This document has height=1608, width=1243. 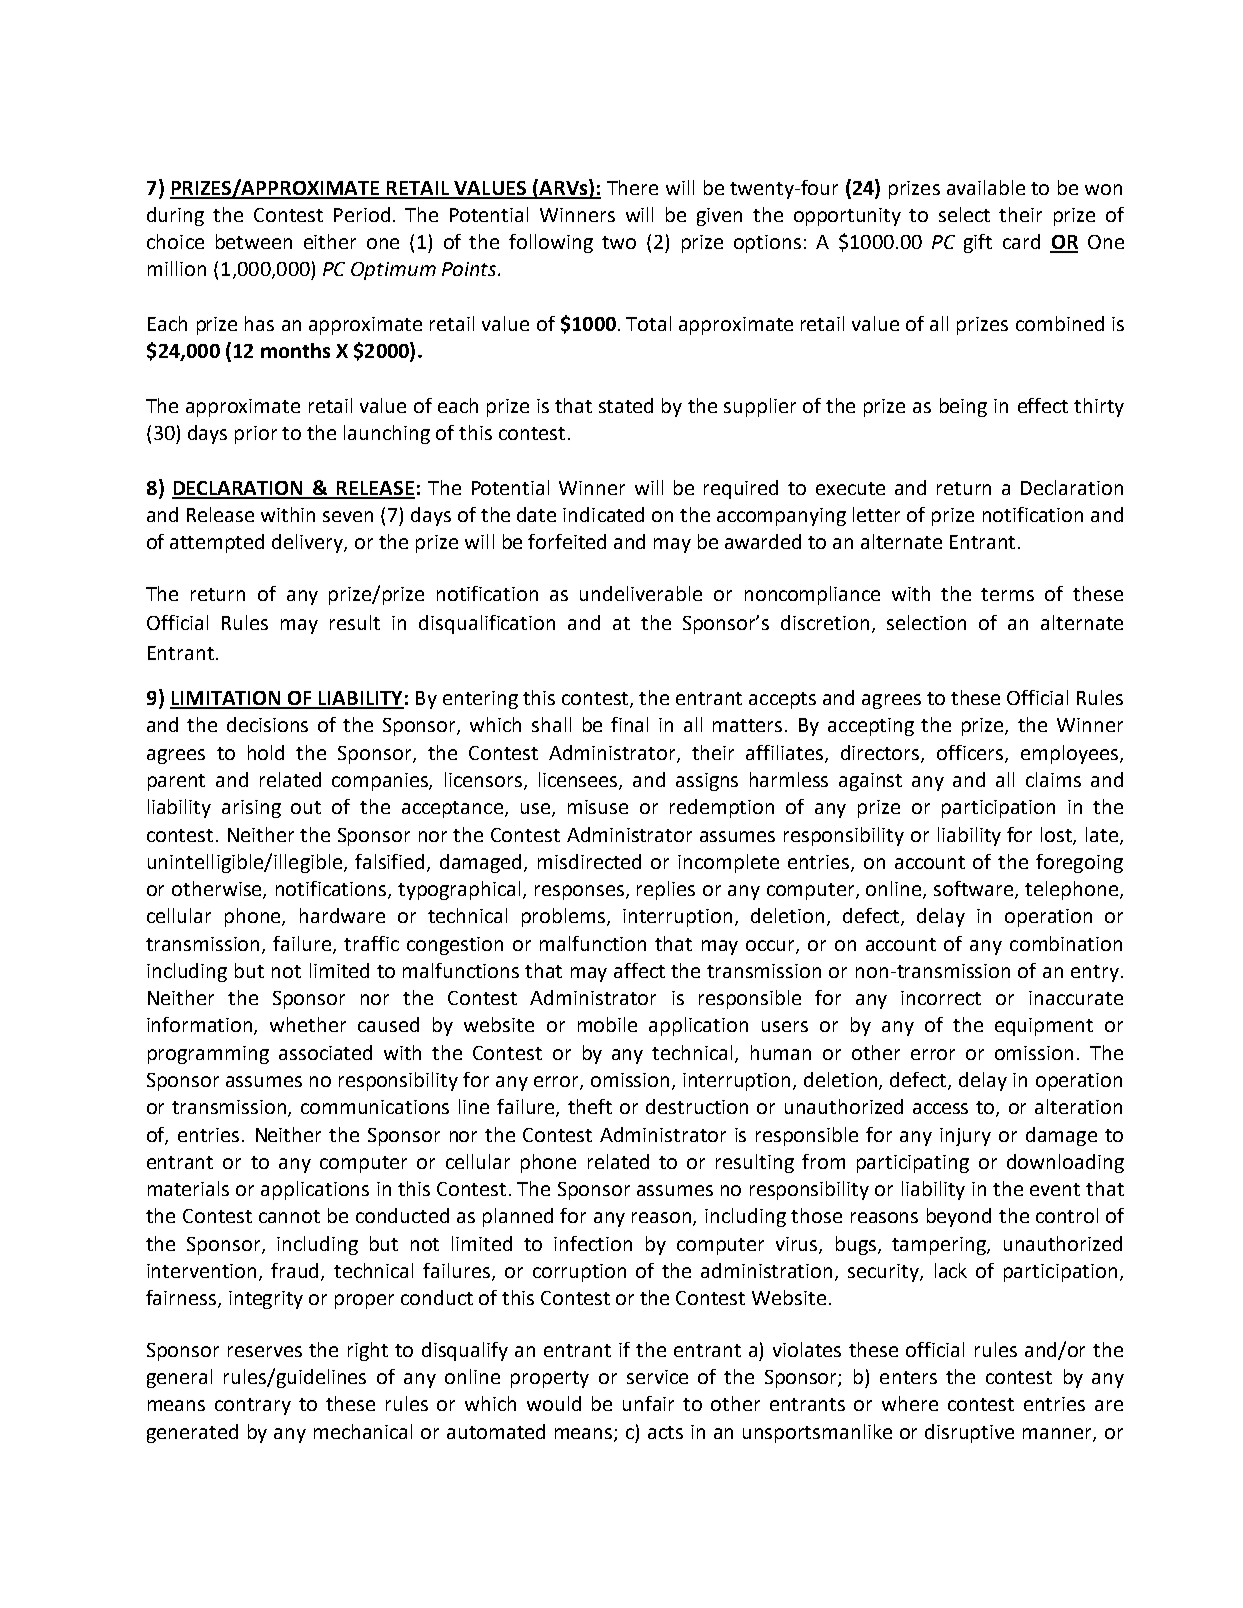 What do you see at coordinates (598, 807) in the document?
I see `misuse` at bounding box center [598, 807].
